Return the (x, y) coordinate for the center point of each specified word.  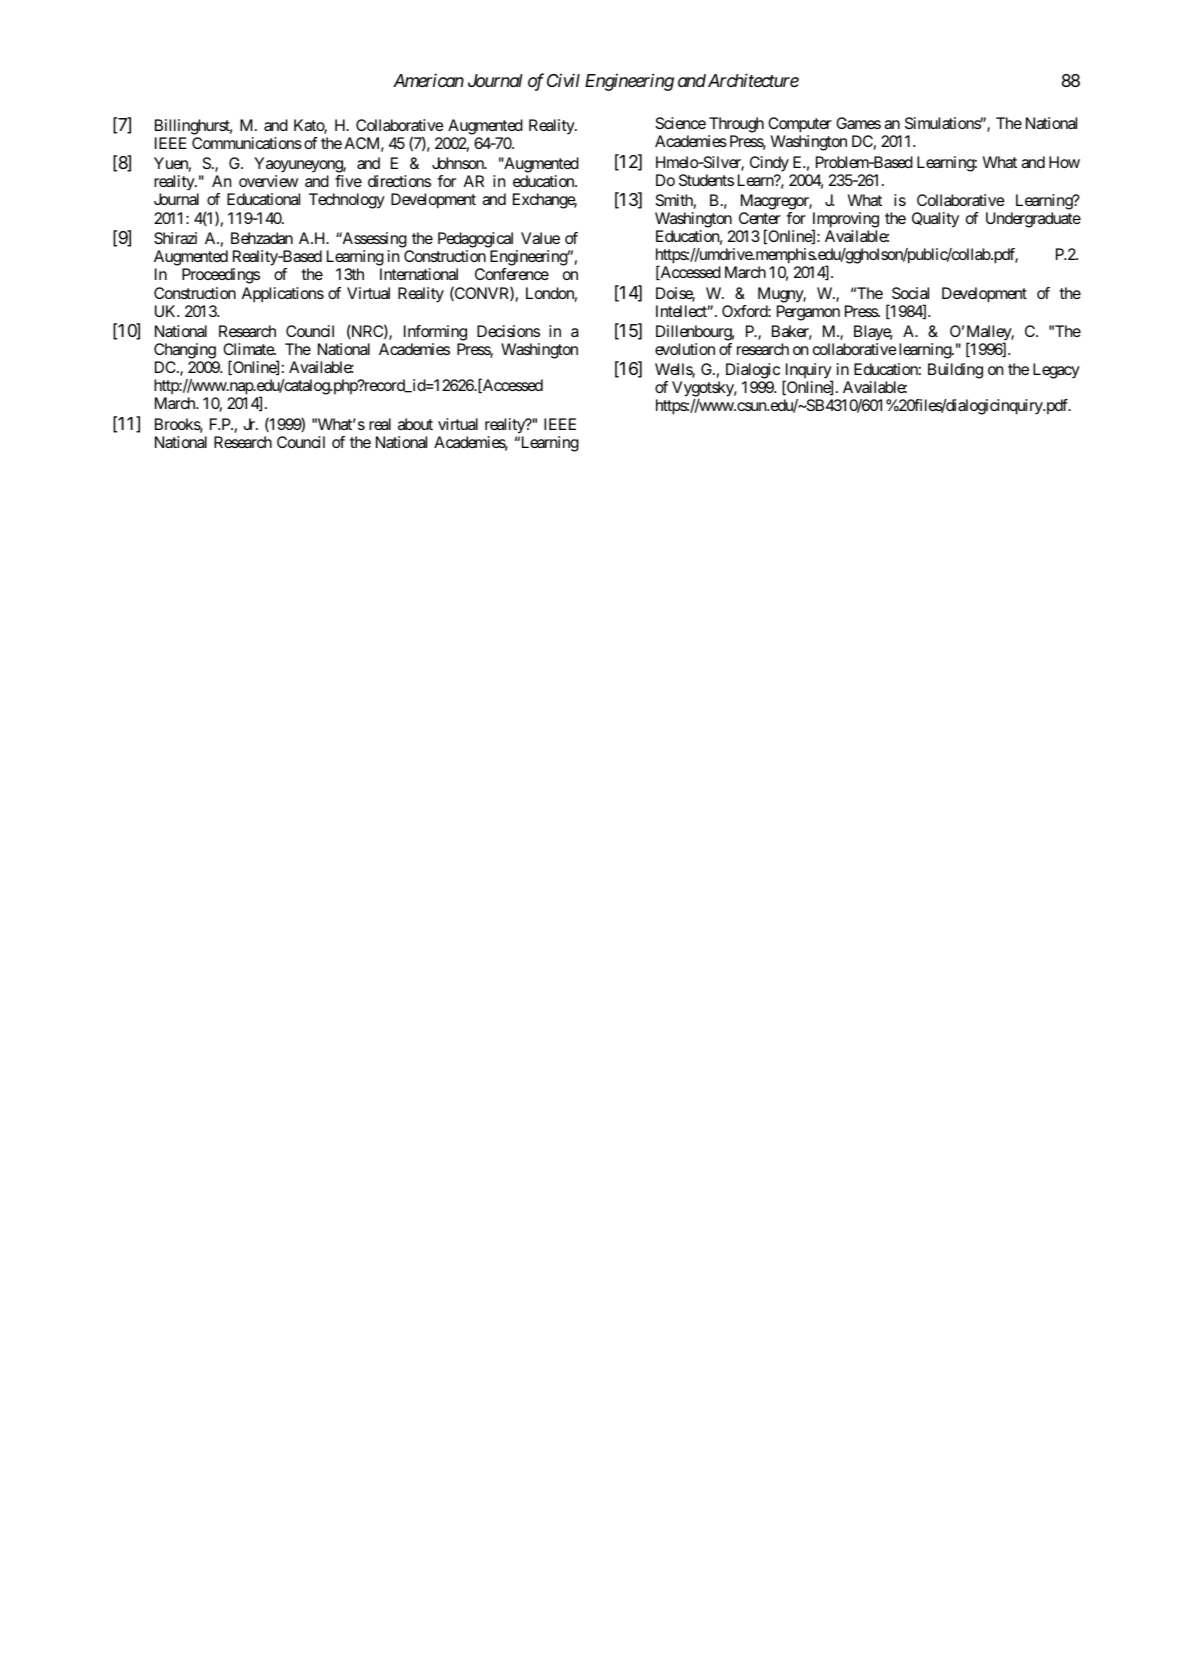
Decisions (508, 331)
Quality (935, 220)
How (1064, 162)
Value (540, 238)
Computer (800, 125)
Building (955, 371)
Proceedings (221, 276)
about (415, 424)
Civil (563, 80)
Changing (185, 351)
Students (706, 180)
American (428, 80)
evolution (685, 349)
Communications (247, 143)
